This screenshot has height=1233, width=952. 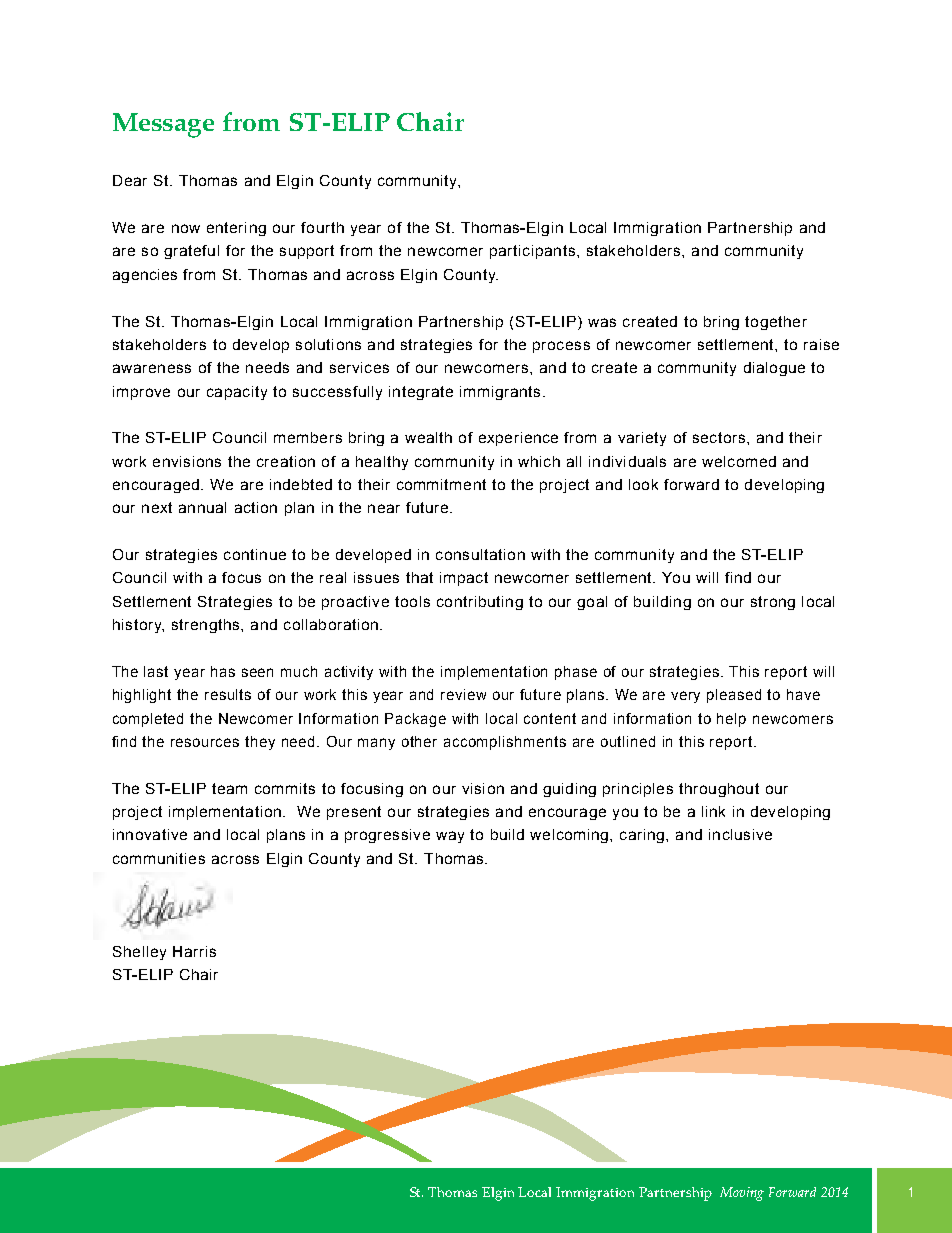 I want to click on sectors, so click(x=720, y=437).
